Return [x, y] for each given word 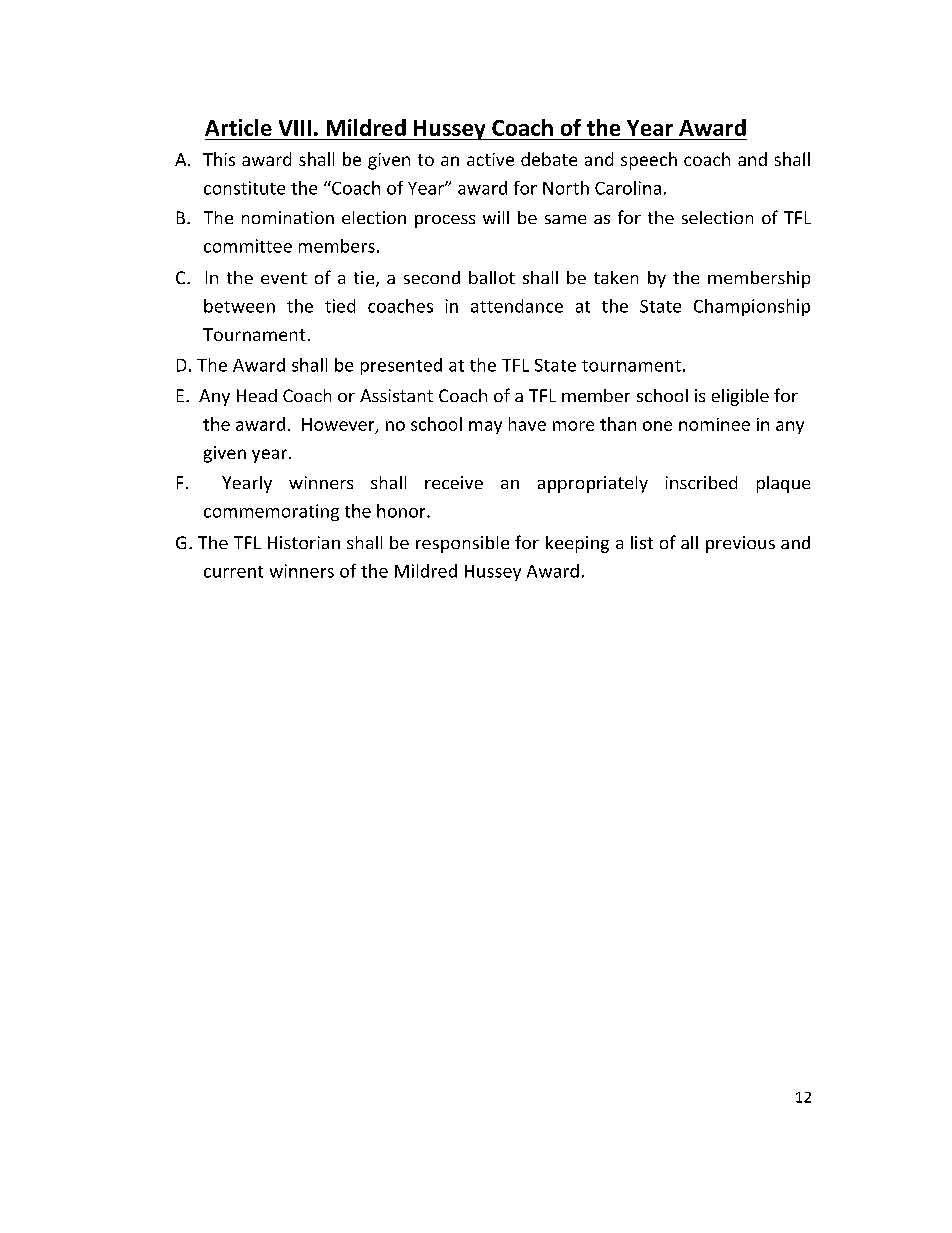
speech [649, 161]
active [490, 159]
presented [401, 366]
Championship [752, 307]
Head [257, 395]
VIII [295, 128]
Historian [304, 542]
